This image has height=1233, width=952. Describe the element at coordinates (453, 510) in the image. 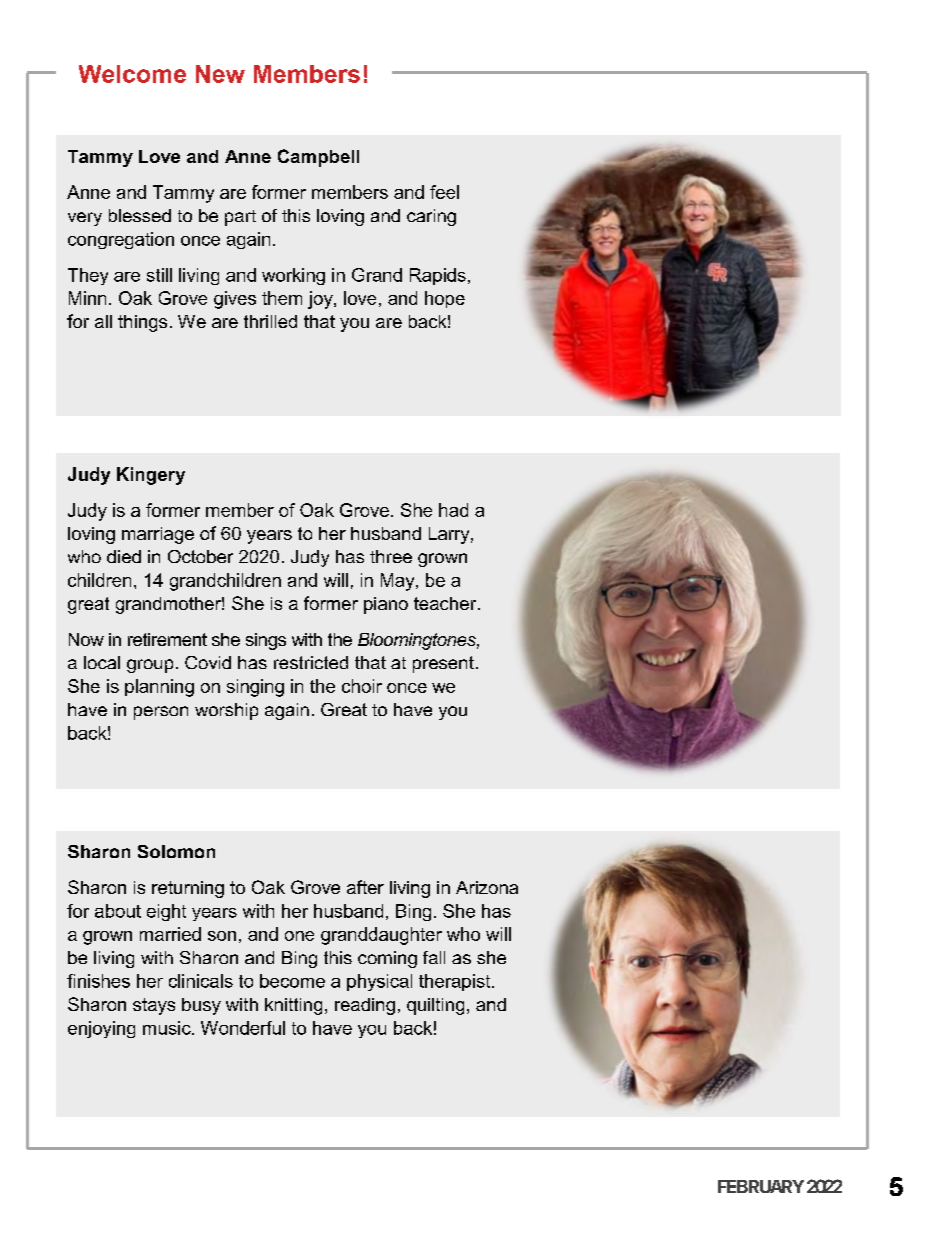

I see `had` at that location.
